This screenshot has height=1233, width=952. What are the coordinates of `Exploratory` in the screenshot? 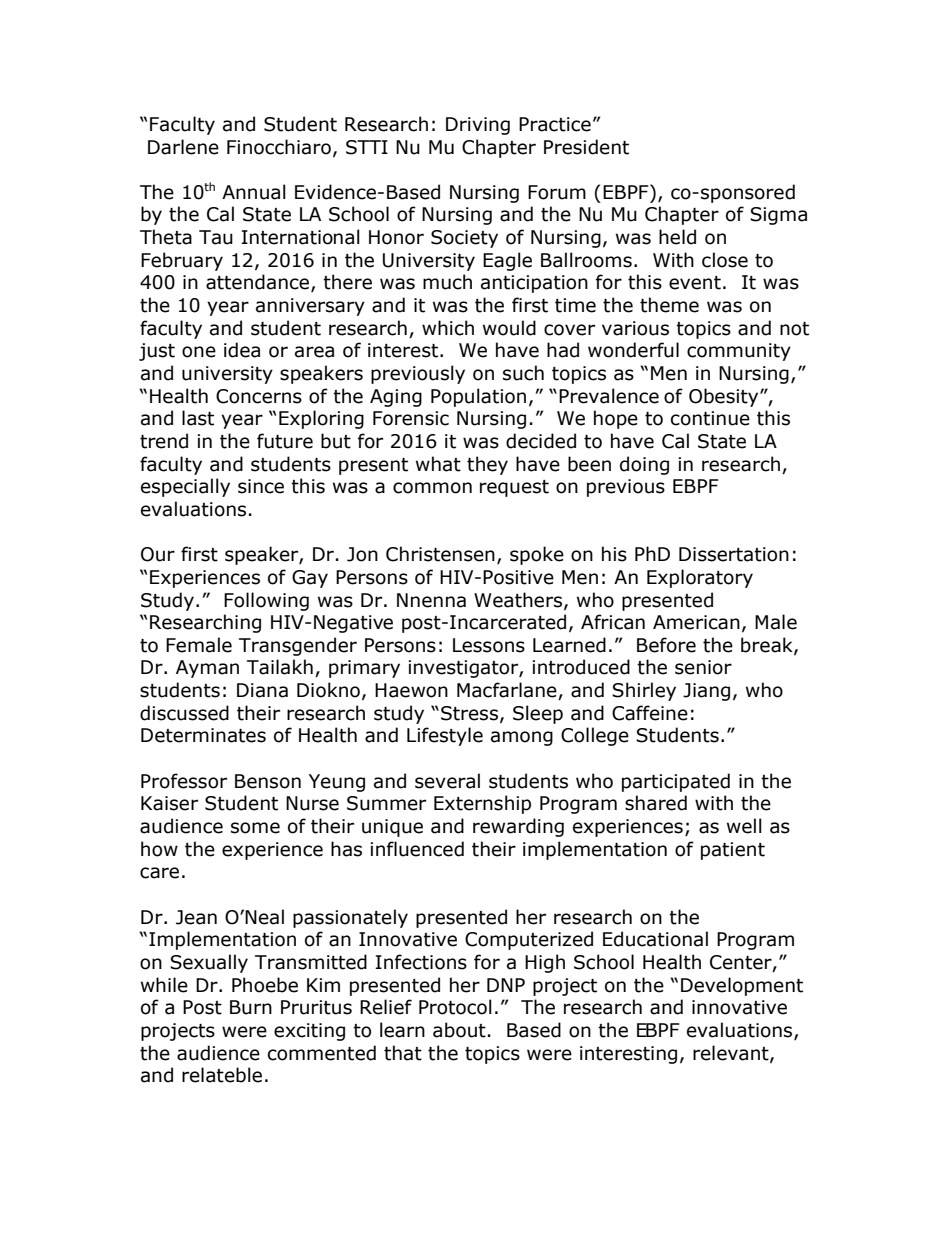 It's located at (700, 578).
